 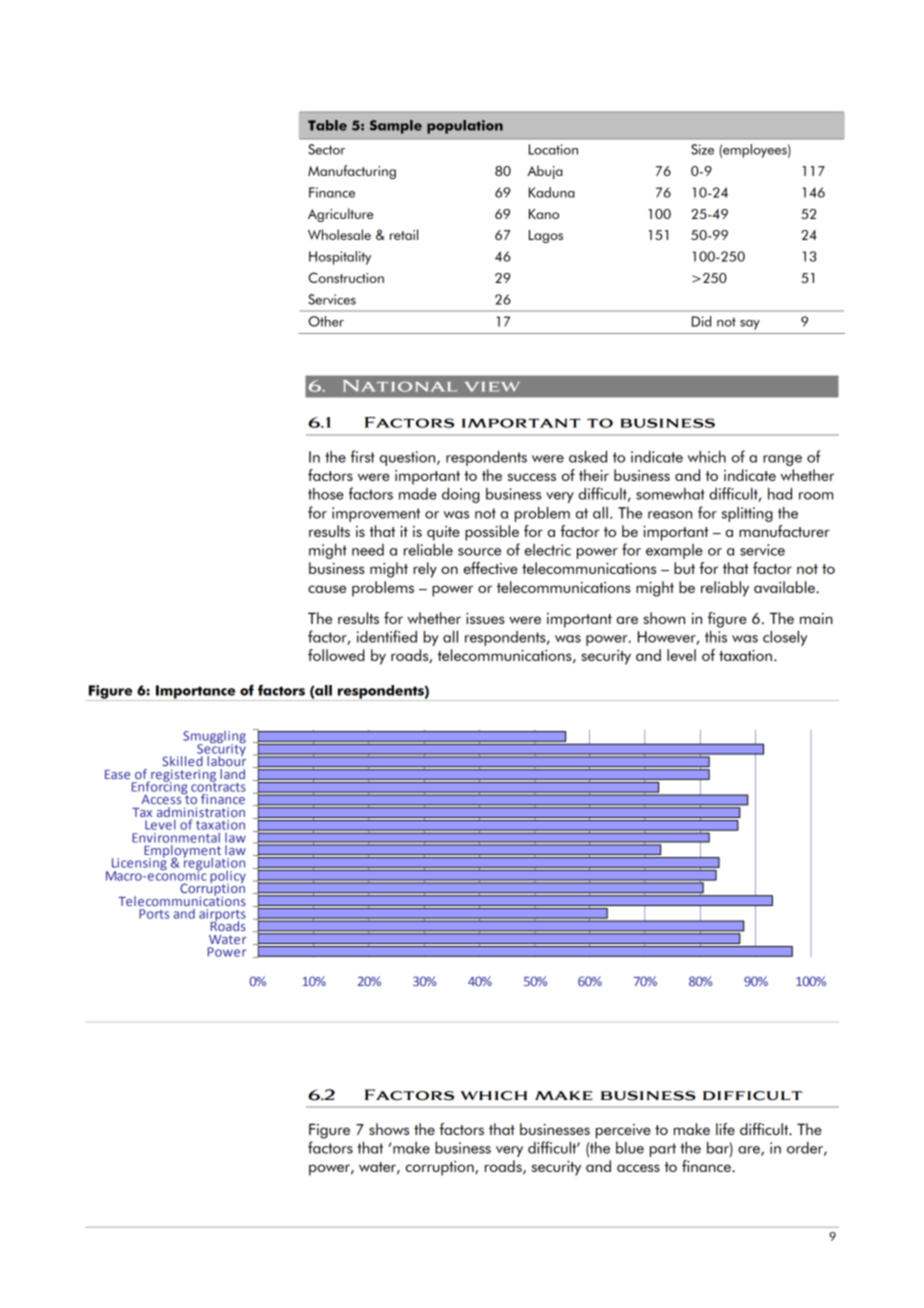 I want to click on Size, so click(x=702, y=149).
